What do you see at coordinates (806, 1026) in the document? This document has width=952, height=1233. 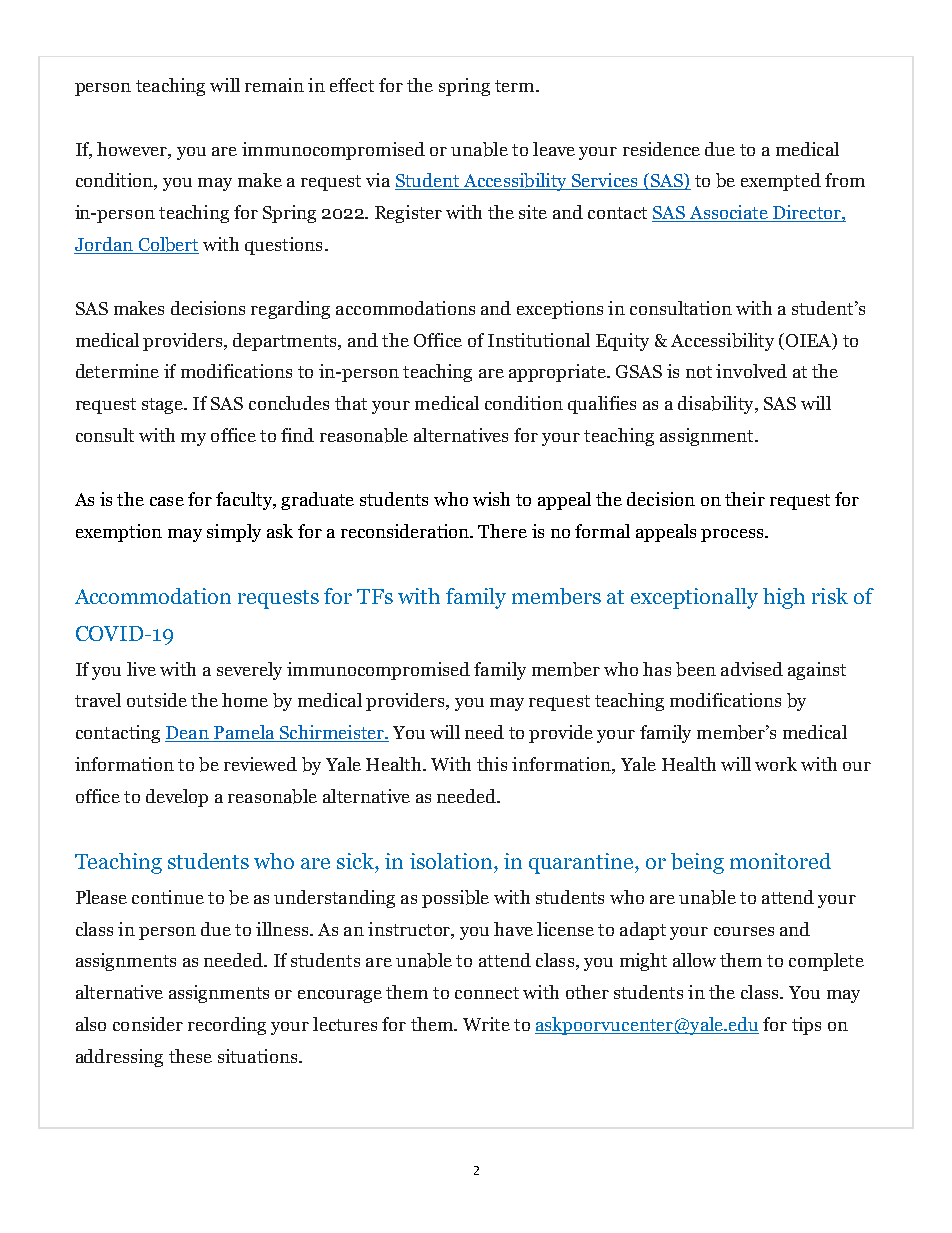 I see `tips` at bounding box center [806, 1026].
